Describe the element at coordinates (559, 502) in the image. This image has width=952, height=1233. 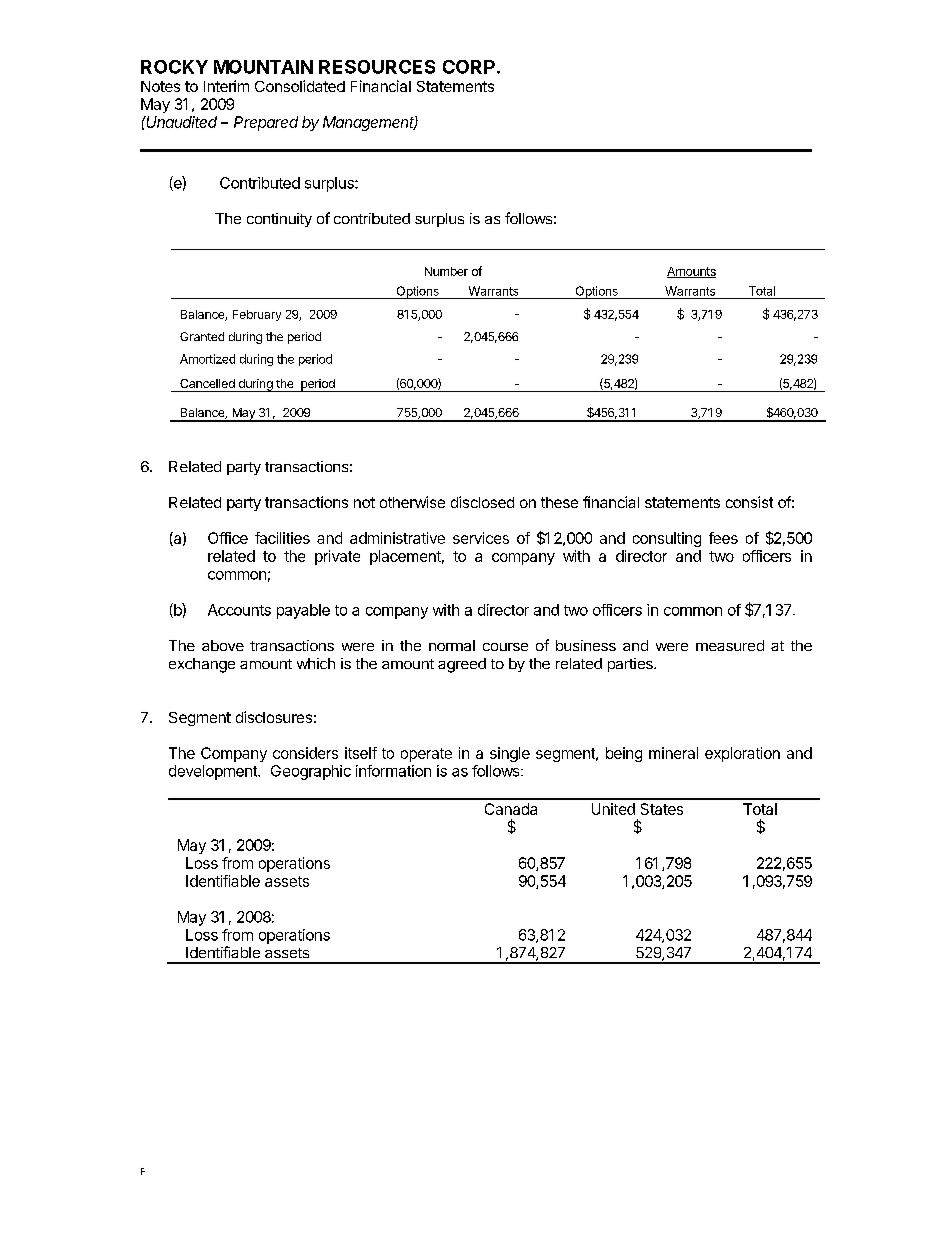
I see `these` at that location.
